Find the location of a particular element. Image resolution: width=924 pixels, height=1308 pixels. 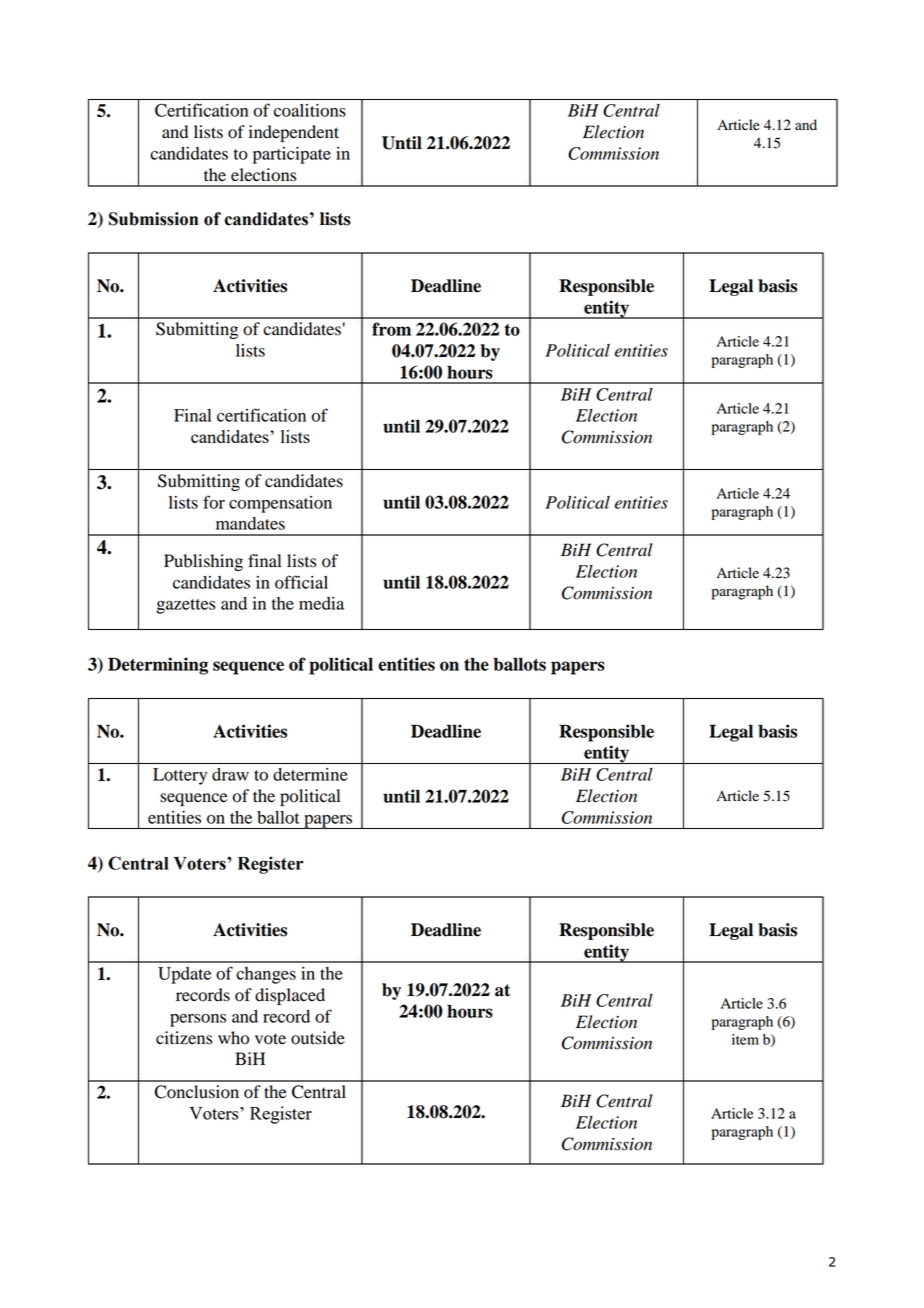

Publishing is located at coordinates (203, 562).
